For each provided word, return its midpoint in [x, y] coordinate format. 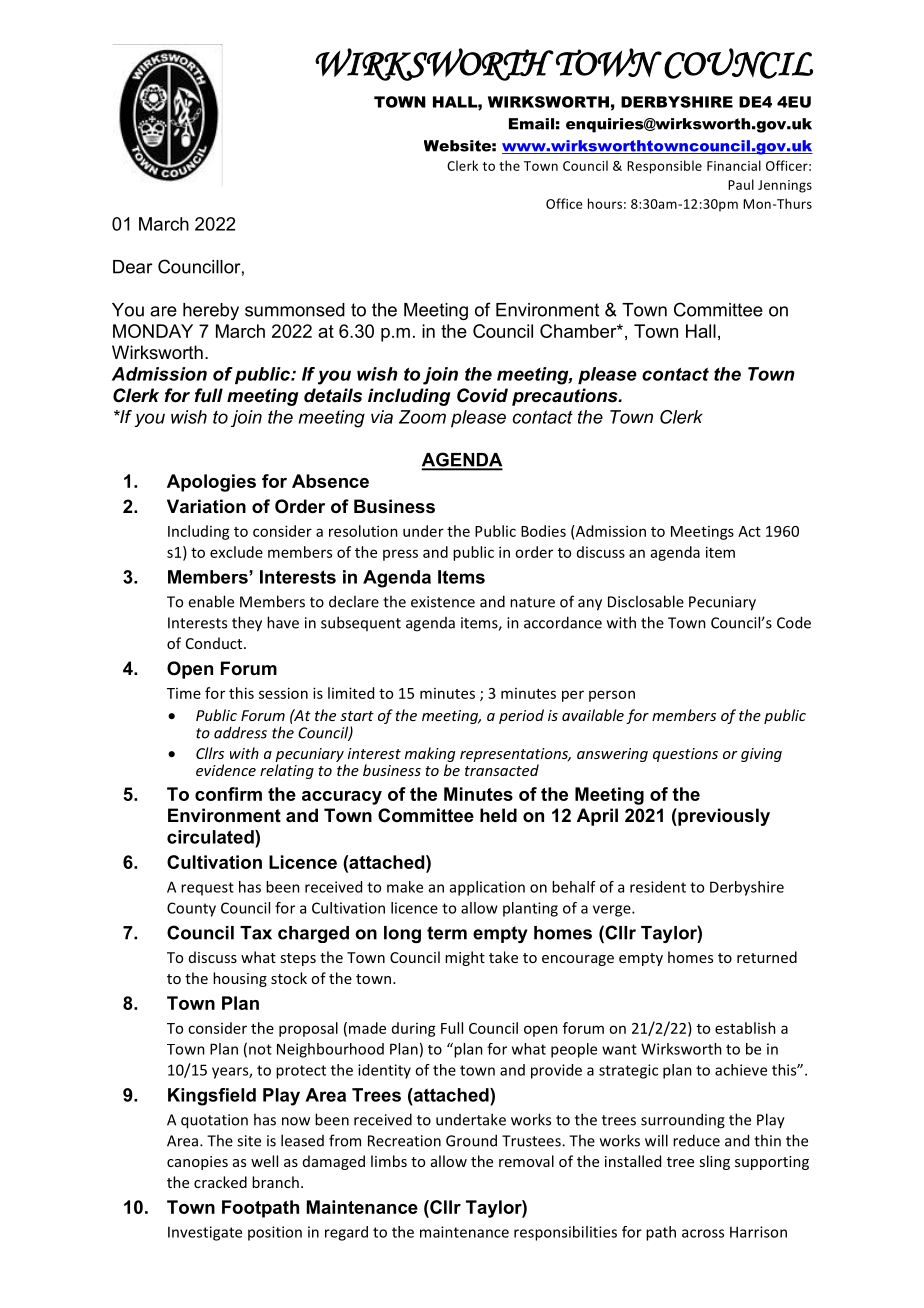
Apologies [211, 483]
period [521, 716]
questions [685, 755]
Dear [133, 267]
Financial [734, 165]
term [447, 933]
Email [531, 124]
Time [184, 693]
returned [767, 957]
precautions [566, 397]
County [191, 909]
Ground [471, 1140]
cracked [220, 1182]
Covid [482, 395]
